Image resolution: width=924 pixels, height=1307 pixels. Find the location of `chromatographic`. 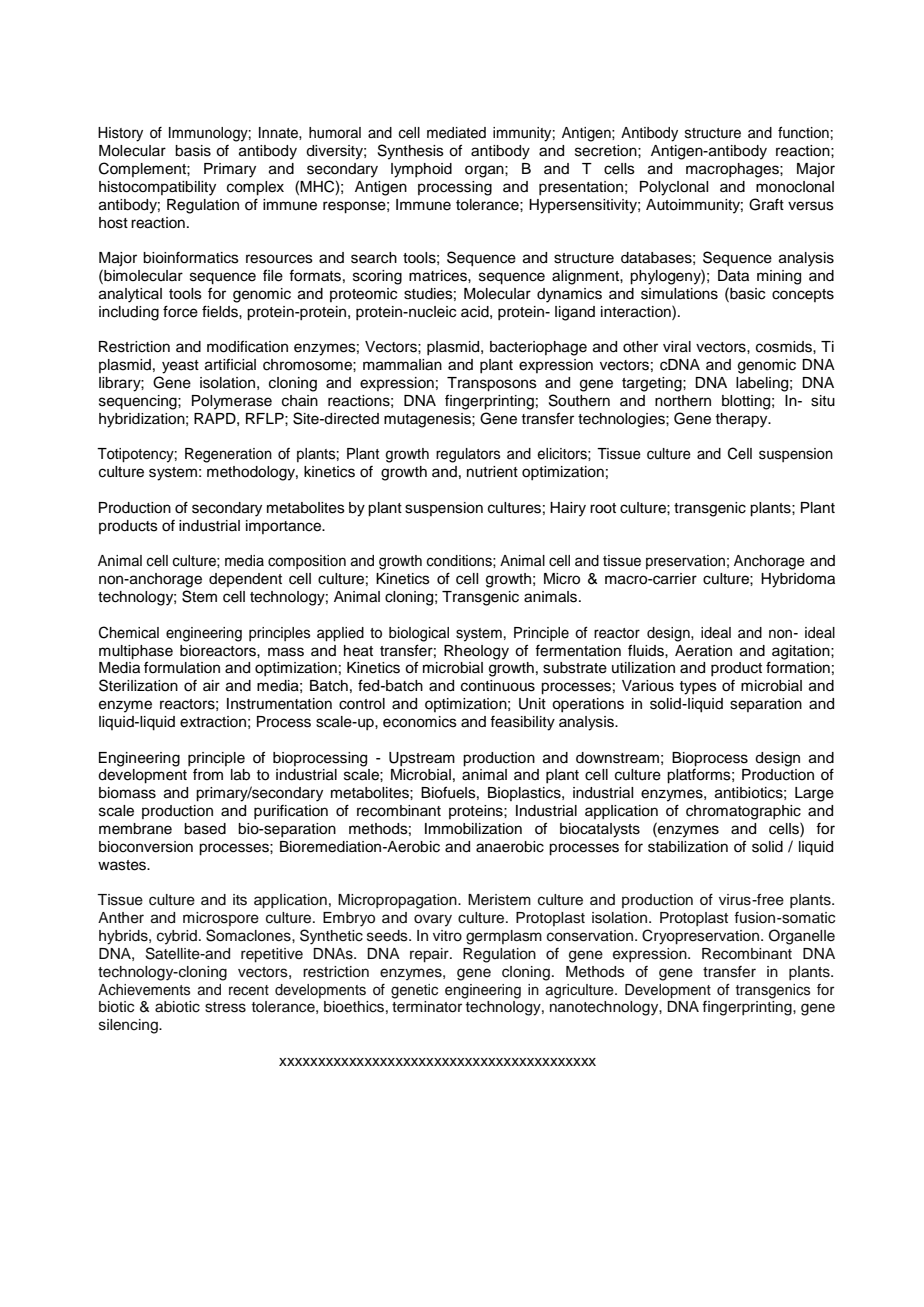

chromatographic is located at coordinates (743, 812).
